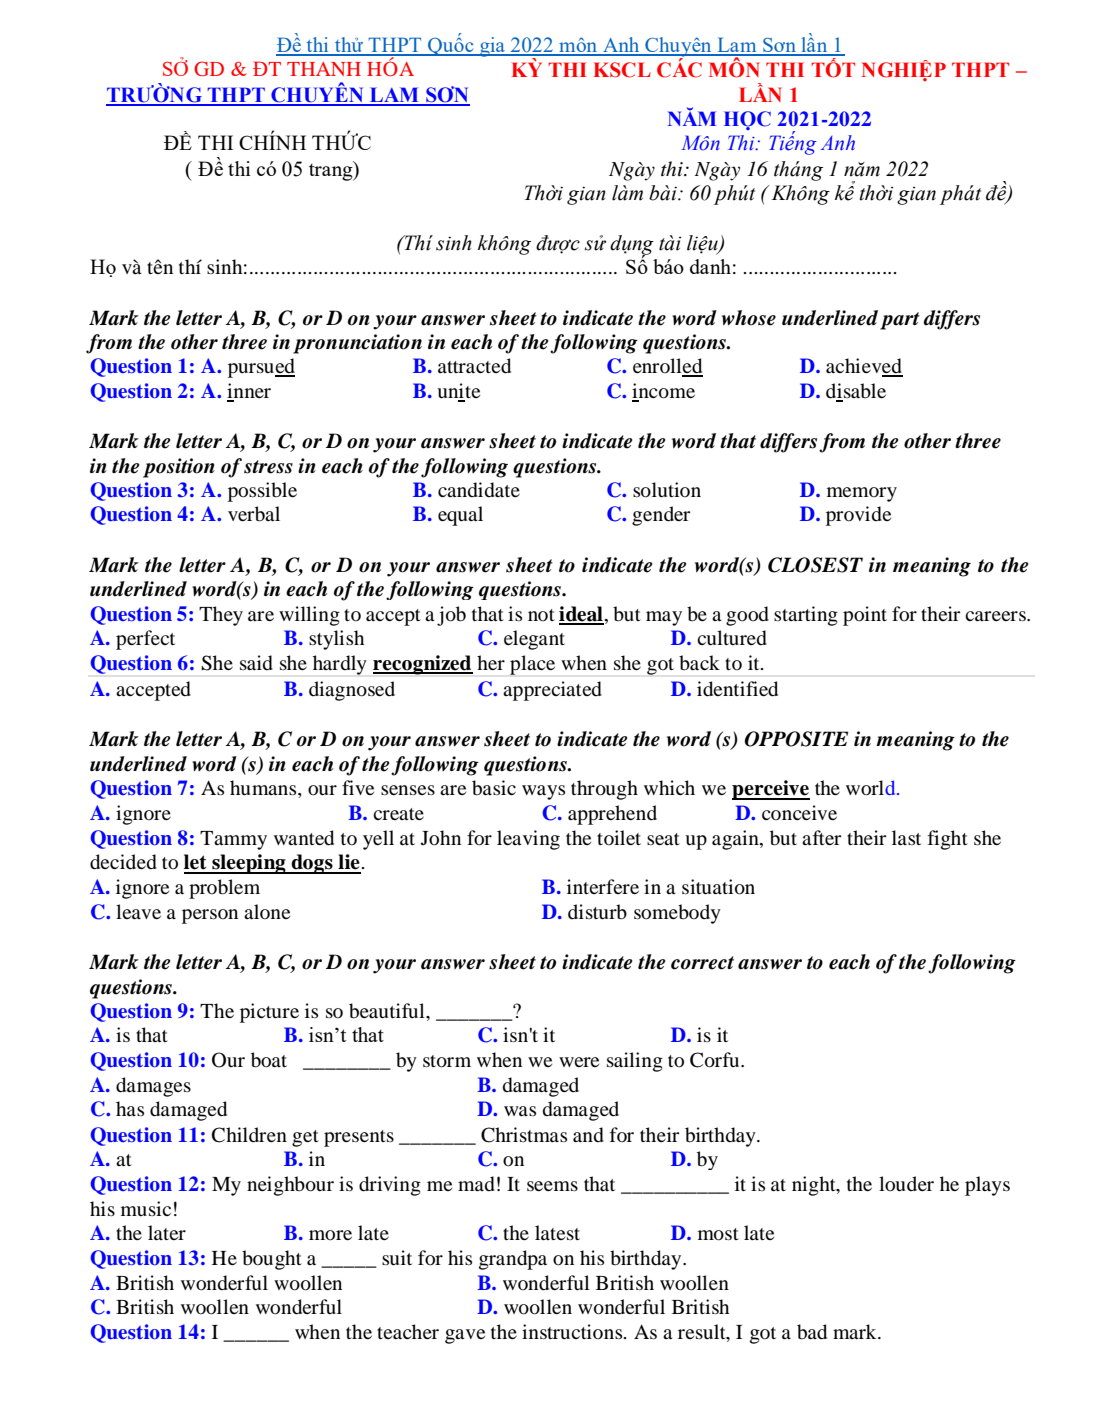 The image size is (1096, 1419). Describe the element at coordinates (254, 514) in the screenshot. I see `verbal` at that location.
